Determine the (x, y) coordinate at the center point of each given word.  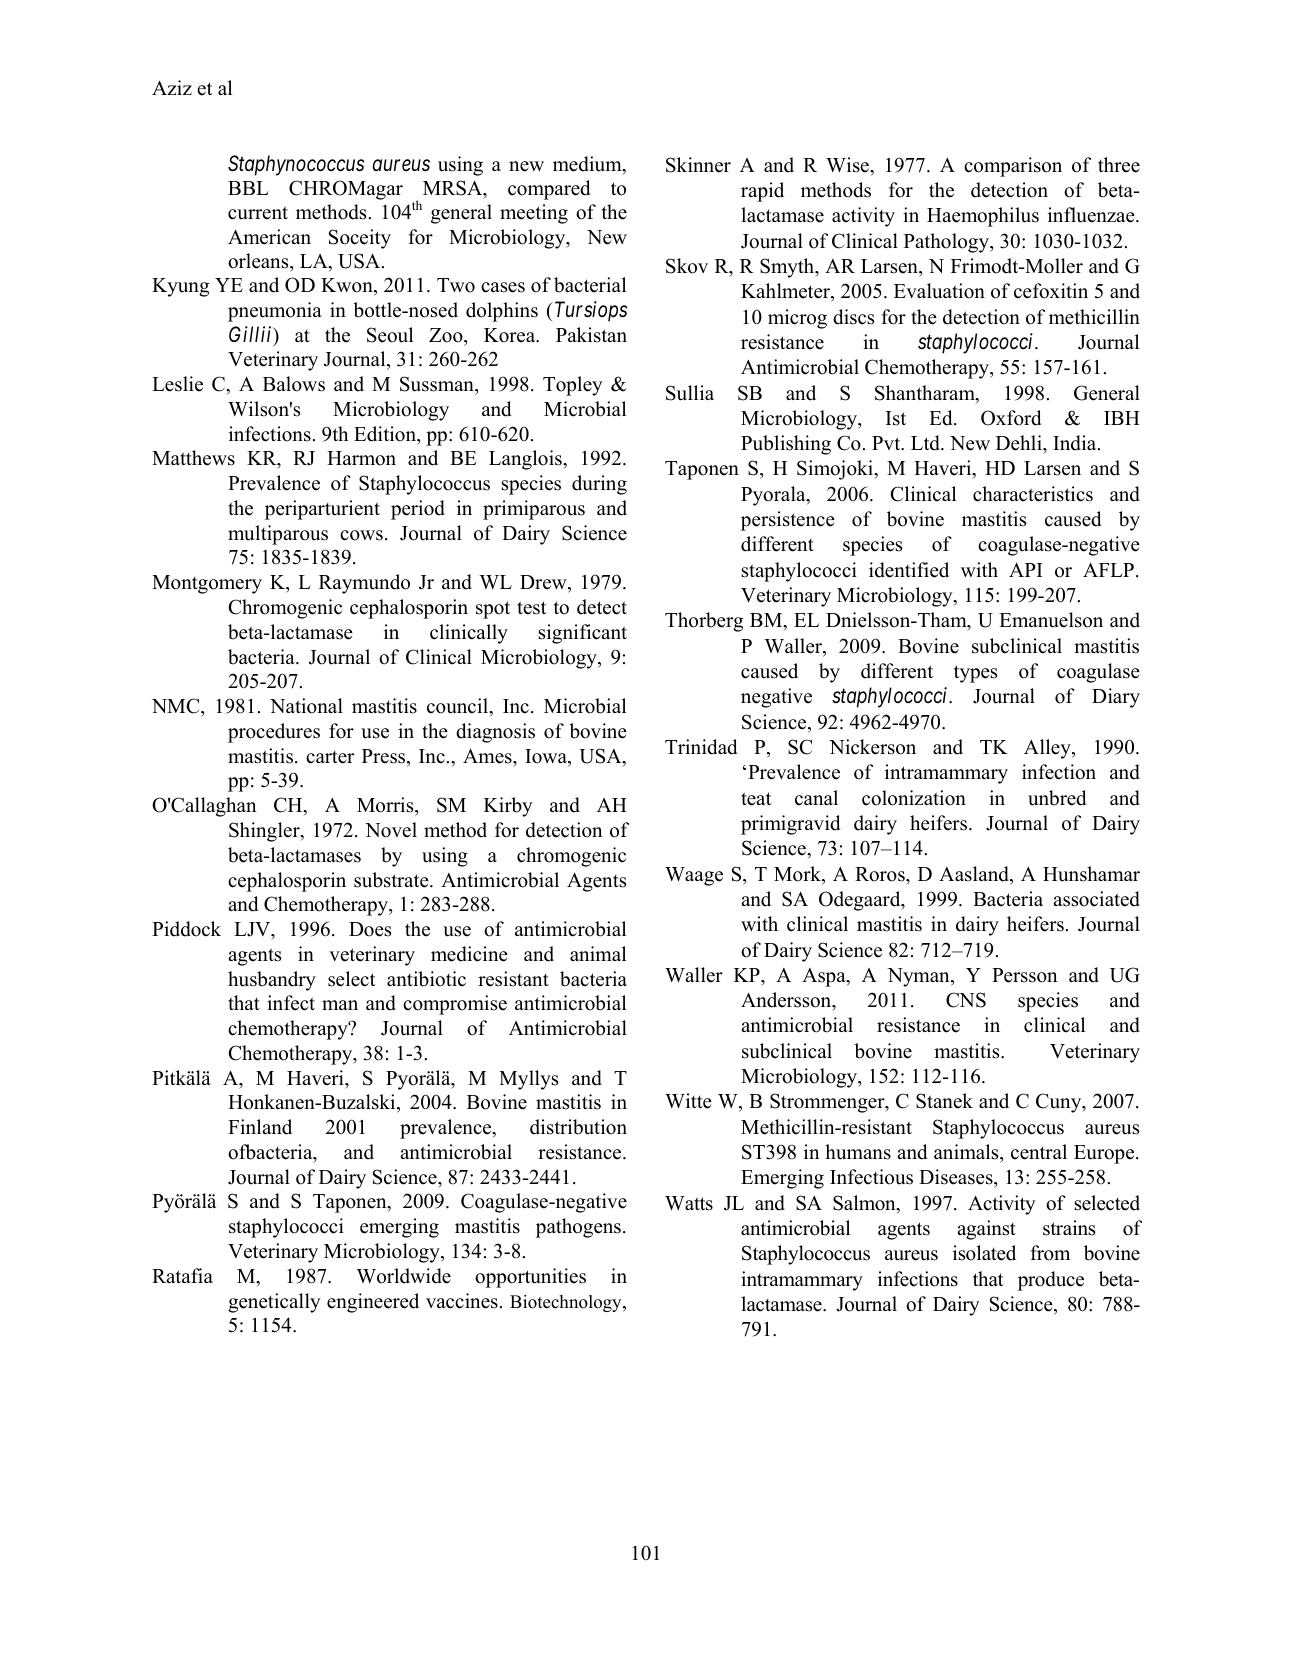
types (975, 674)
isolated (984, 1253)
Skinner (698, 165)
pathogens (578, 1228)
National (306, 706)
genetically (274, 1303)
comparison (1013, 167)
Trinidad (701, 747)
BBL (248, 188)
